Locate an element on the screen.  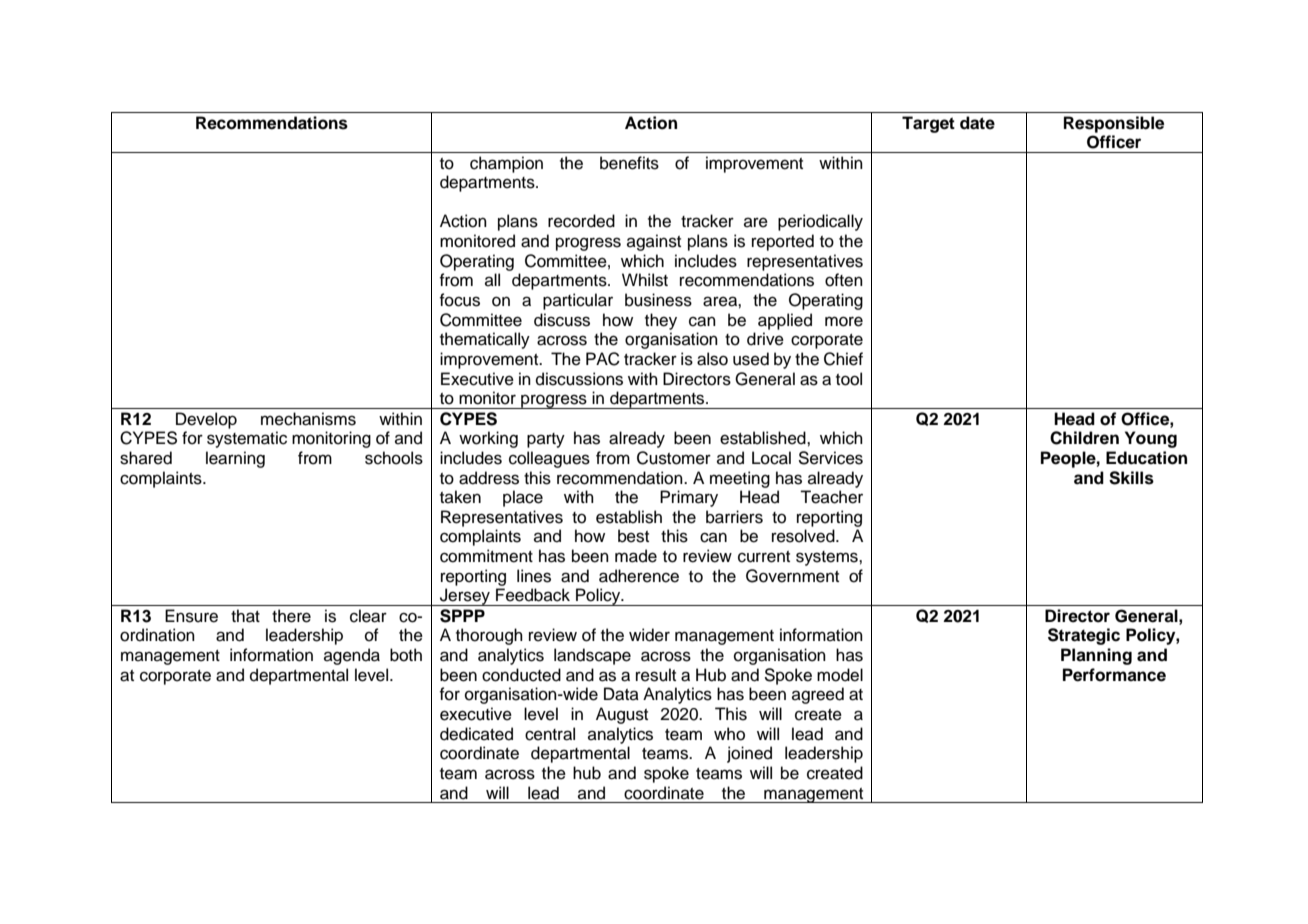
champion is located at coordinates (506, 164).
